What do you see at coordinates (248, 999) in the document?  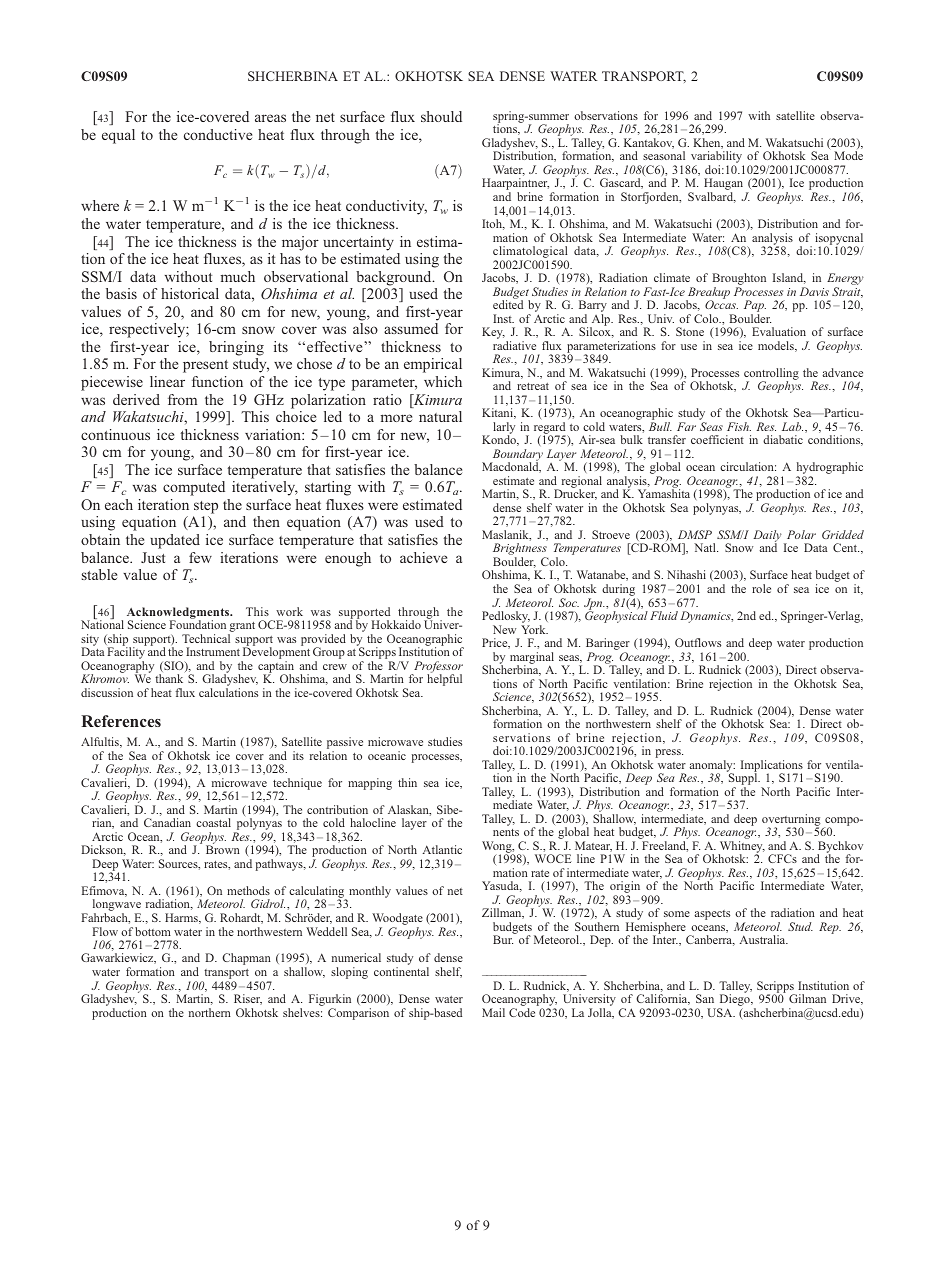 I see `Riser` at bounding box center [248, 999].
